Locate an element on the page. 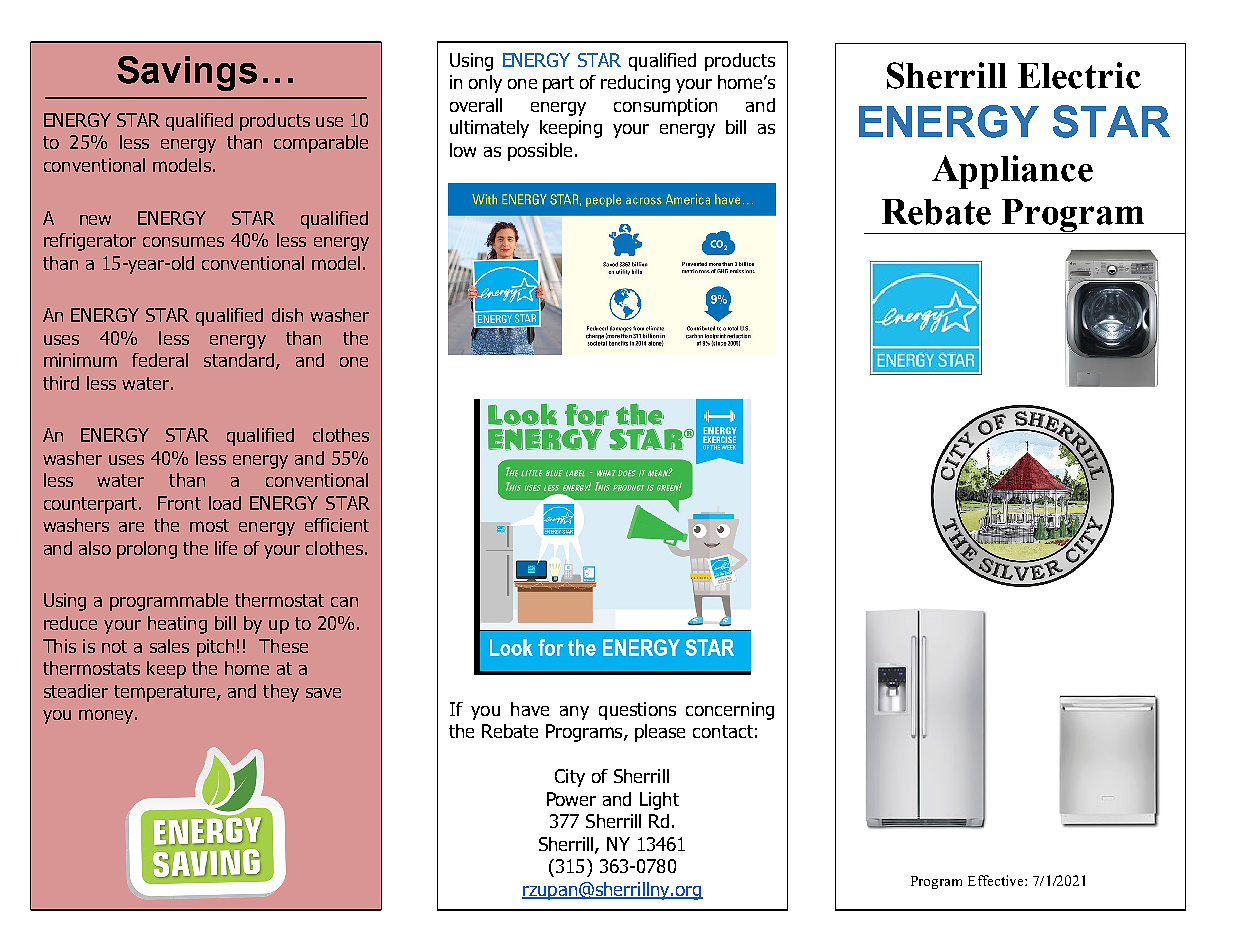  concerning is located at coordinates (730, 711).
